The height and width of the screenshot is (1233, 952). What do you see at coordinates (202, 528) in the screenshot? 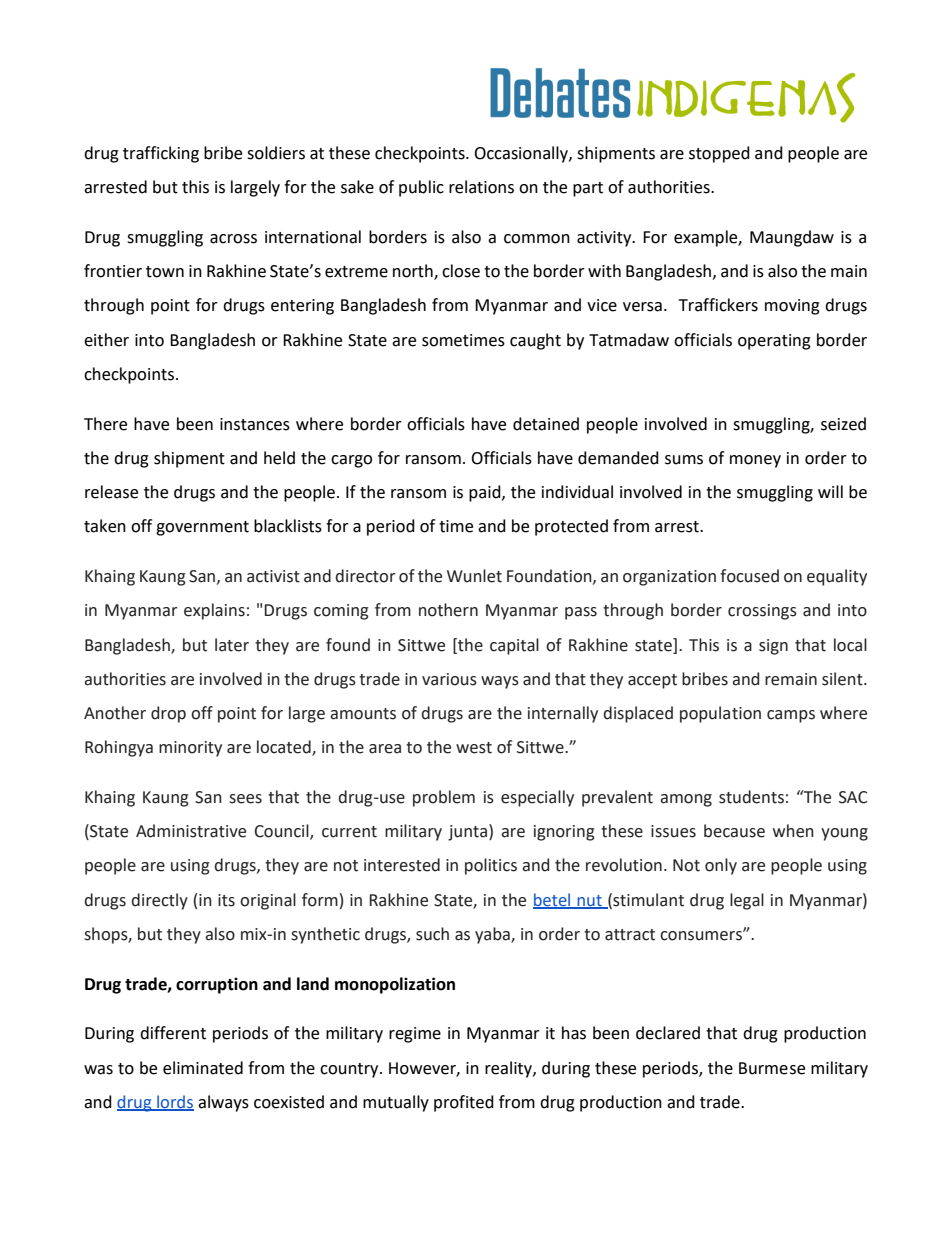
I see `government` at bounding box center [202, 528].
